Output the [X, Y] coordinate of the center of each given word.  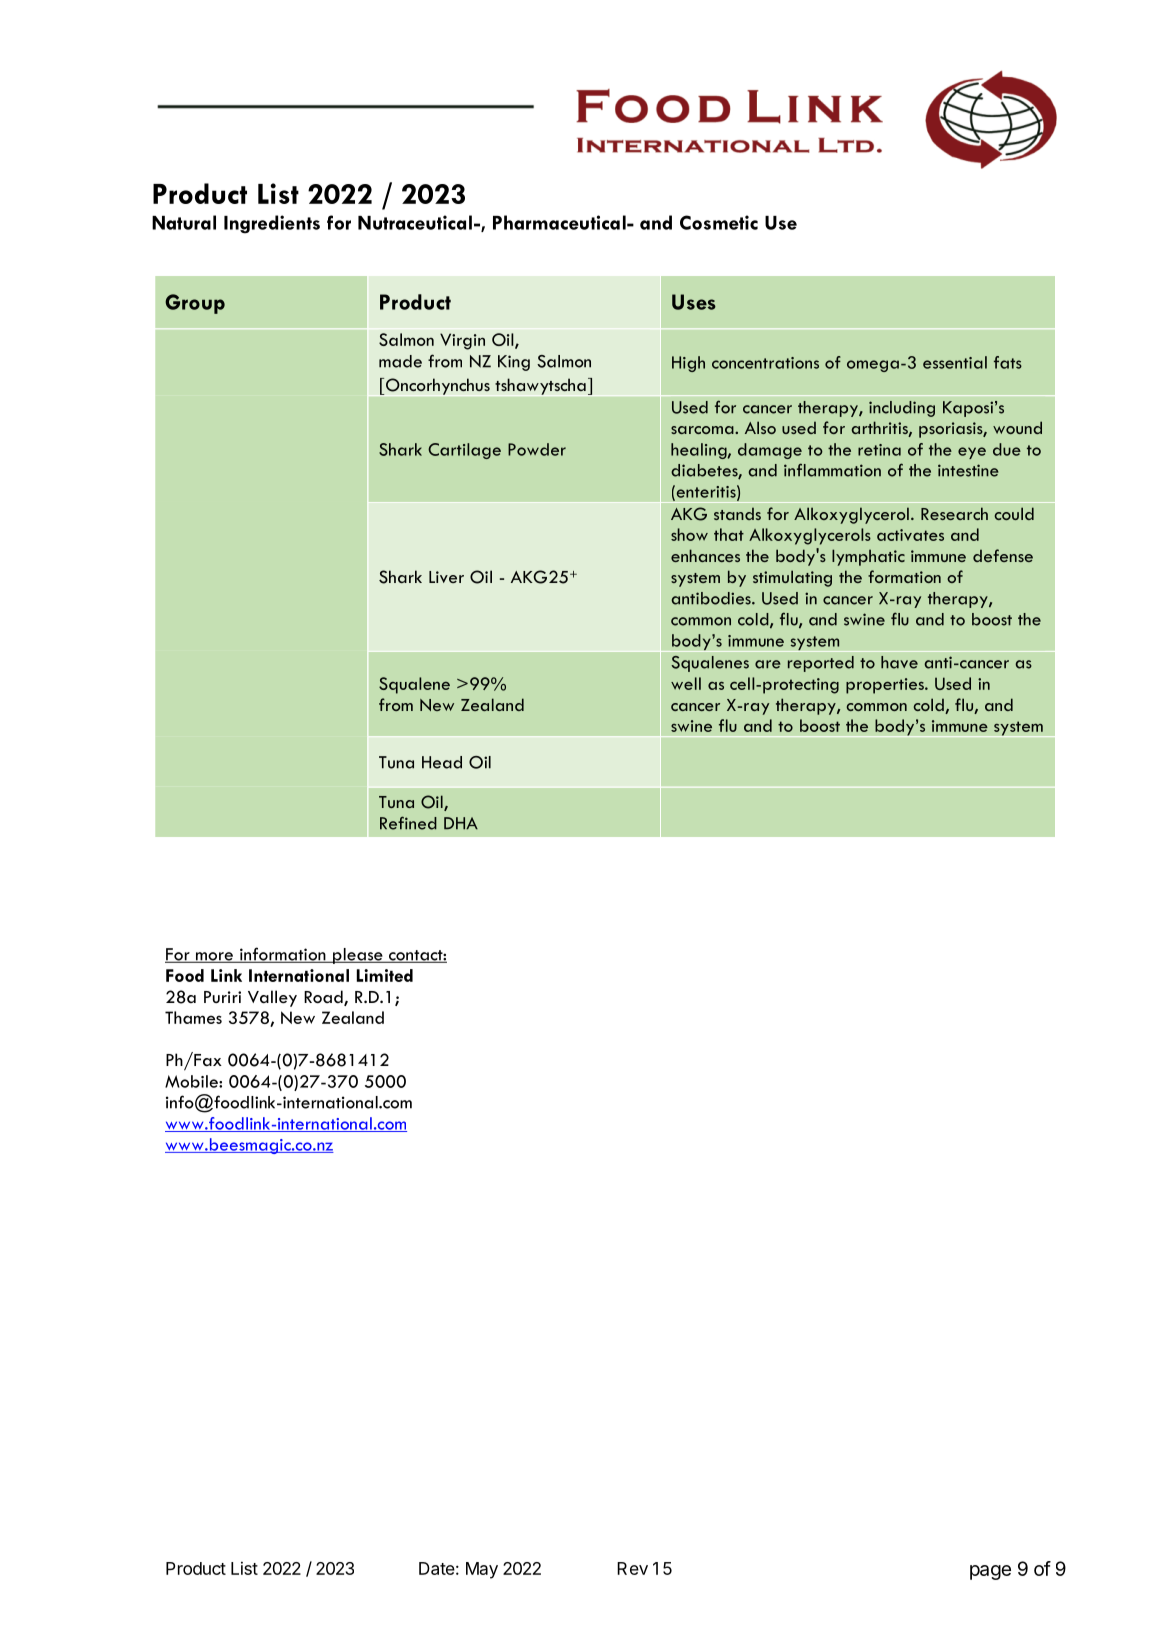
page [990, 1572]
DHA [461, 823]
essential [955, 362]
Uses [694, 302]
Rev [632, 1568]
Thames [193, 1017]
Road [324, 998]
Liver [446, 577]
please [358, 956]
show [689, 534]
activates [910, 535]
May [482, 1570]
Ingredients [272, 224]
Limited [385, 975]
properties [886, 686]
